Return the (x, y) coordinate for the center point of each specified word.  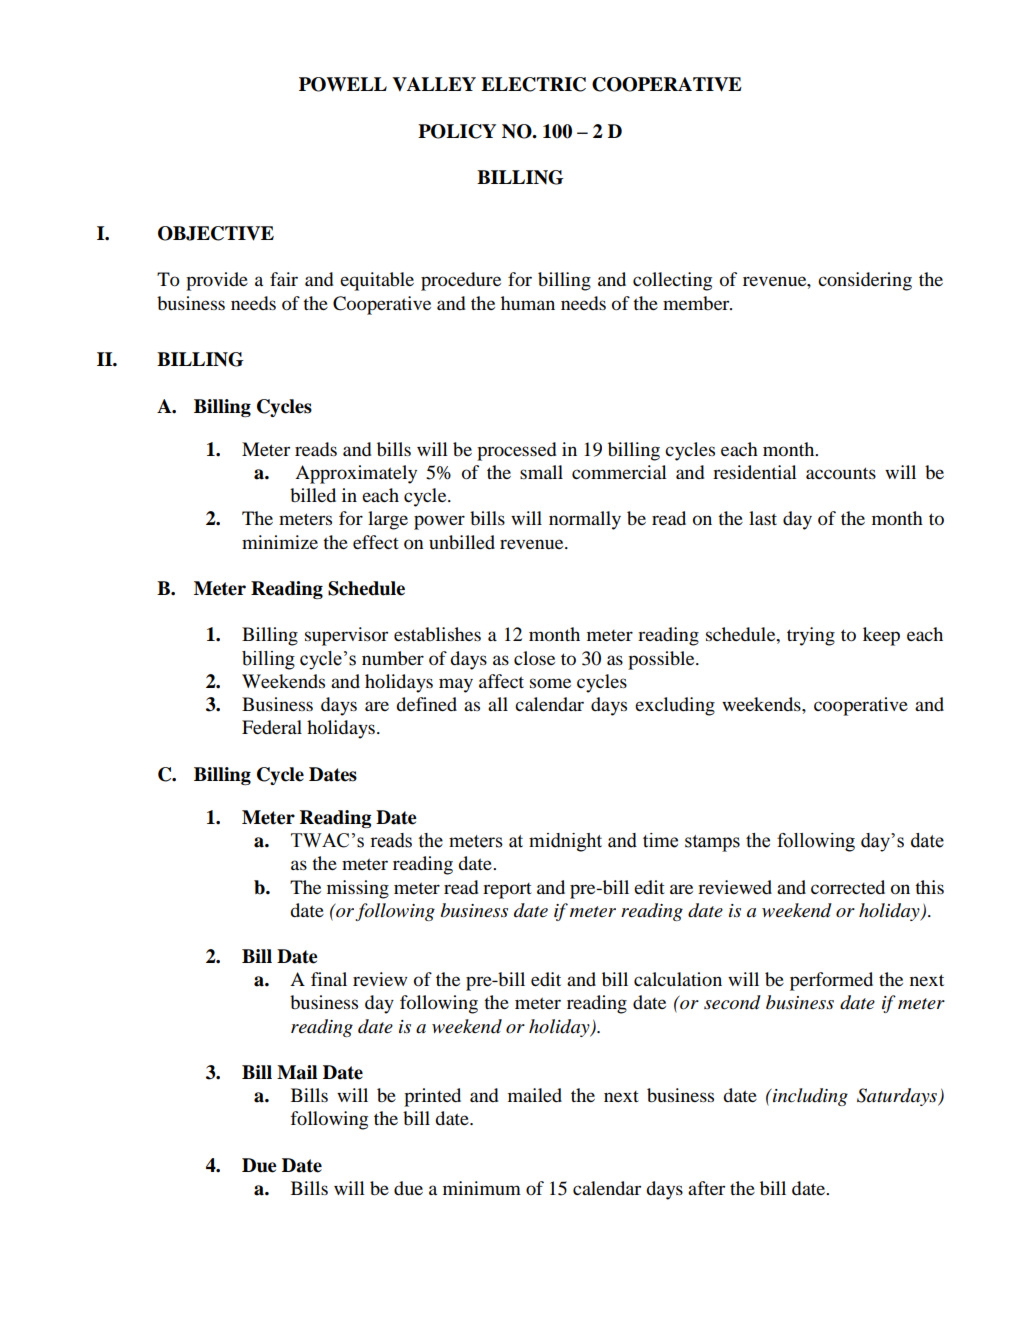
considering (865, 281)
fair (284, 279)
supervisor (346, 636)
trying (811, 636)
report (507, 891)
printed (432, 1097)
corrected (848, 887)
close (534, 658)
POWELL (343, 84)
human (528, 303)
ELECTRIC (533, 84)
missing (358, 889)
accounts (841, 473)
